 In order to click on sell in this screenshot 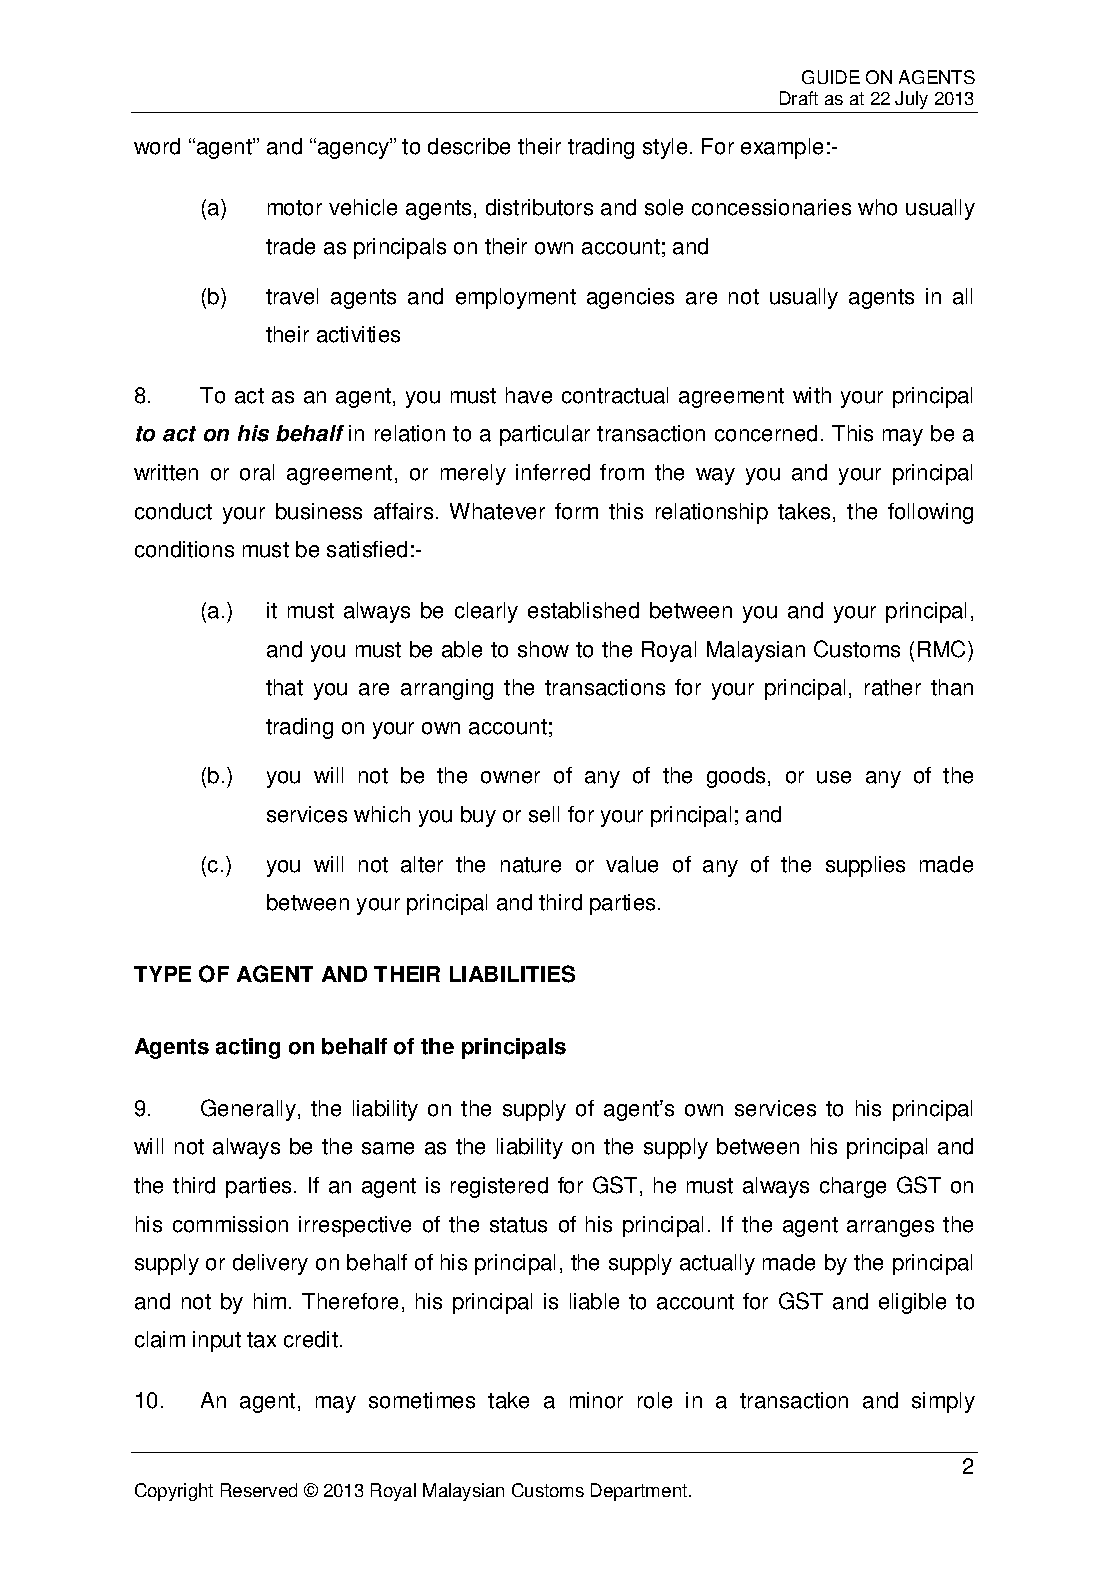, I will do `click(544, 814)`.
